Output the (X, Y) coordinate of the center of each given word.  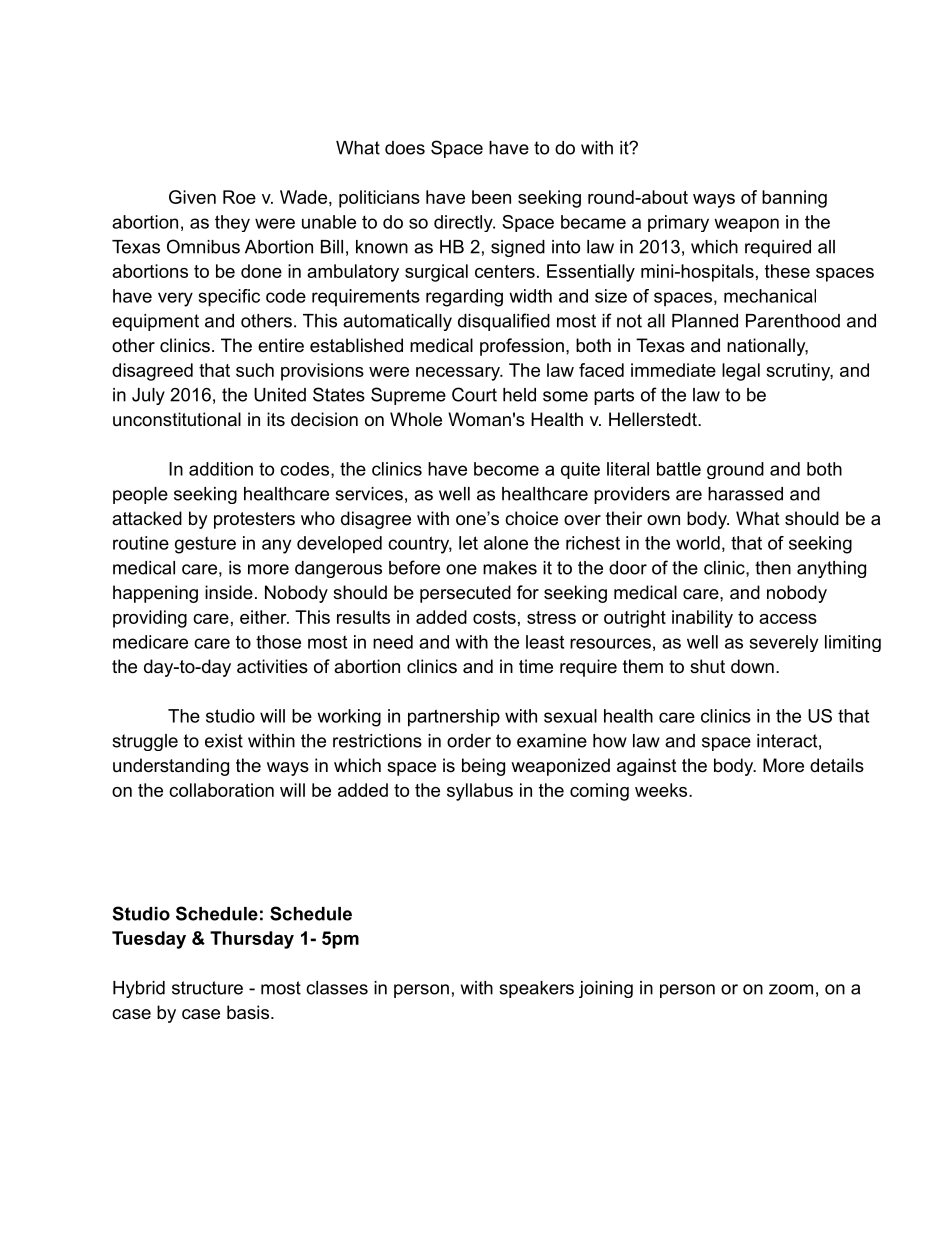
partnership (454, 718)
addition (221, 469)
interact (787, 741)
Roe (239, 197)
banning (794, 199)
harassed (745, 494)
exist (224, 741)
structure (207, 988)
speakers (536, 989)
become (506, 469)
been (491, 197)
